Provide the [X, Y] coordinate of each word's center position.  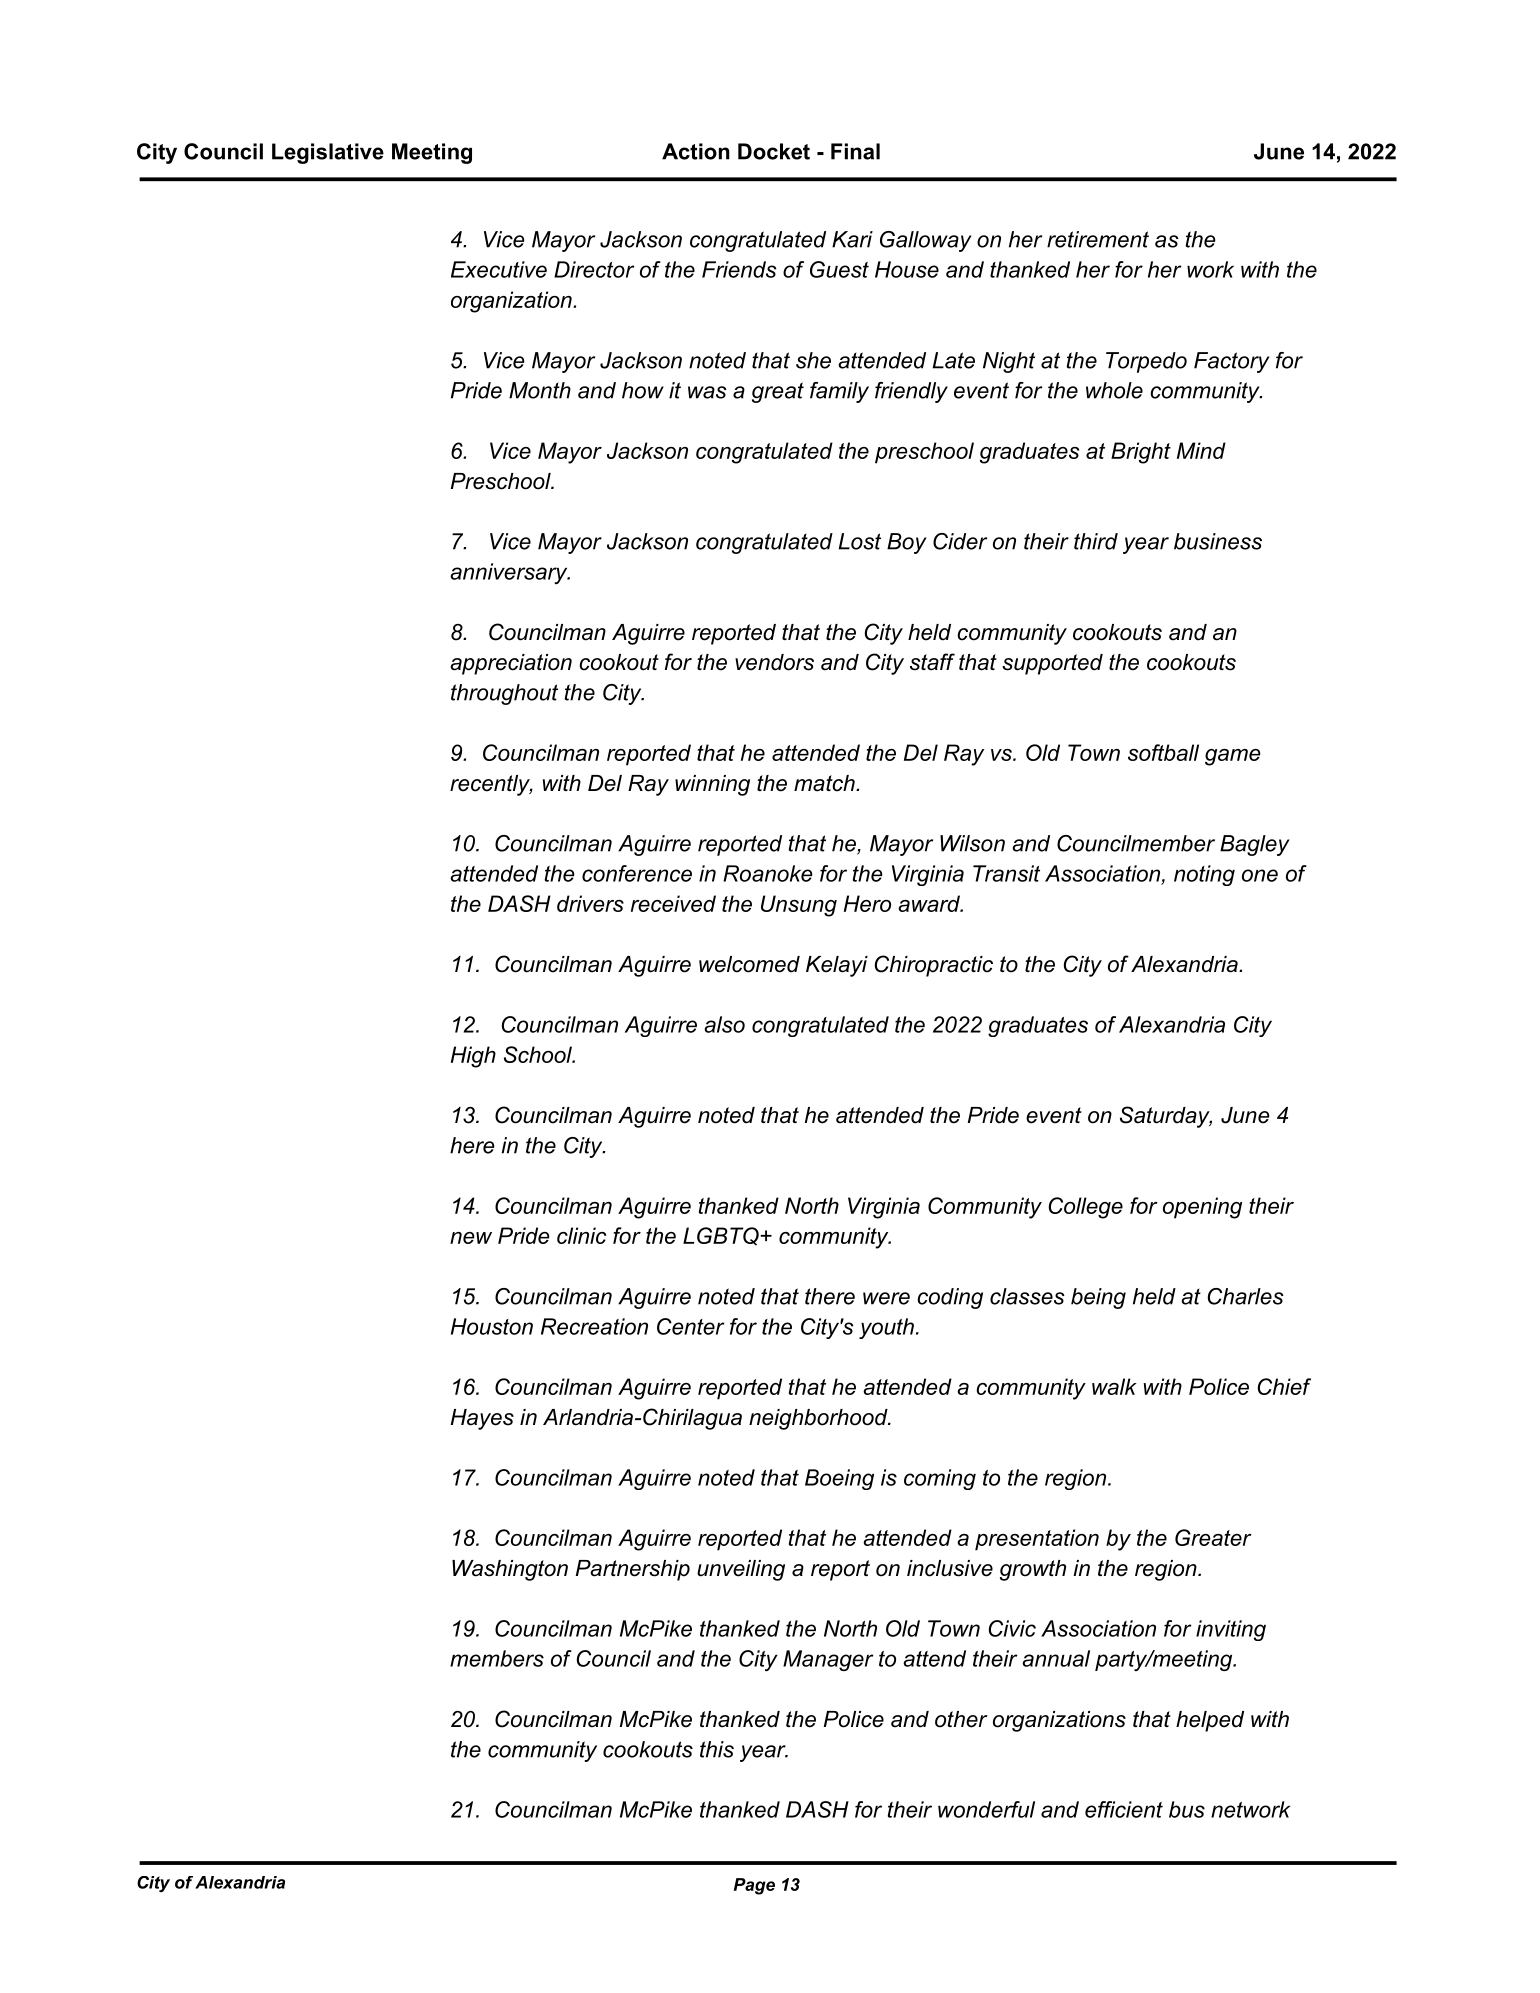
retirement [1098, 239]
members [497, 1658]
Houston [492, 1326]
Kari [852, 239]
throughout [504, 694]
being [1098, 1298]
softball [1163, 752]
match [825, 783]
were [886, 1298]
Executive [499, 269]
